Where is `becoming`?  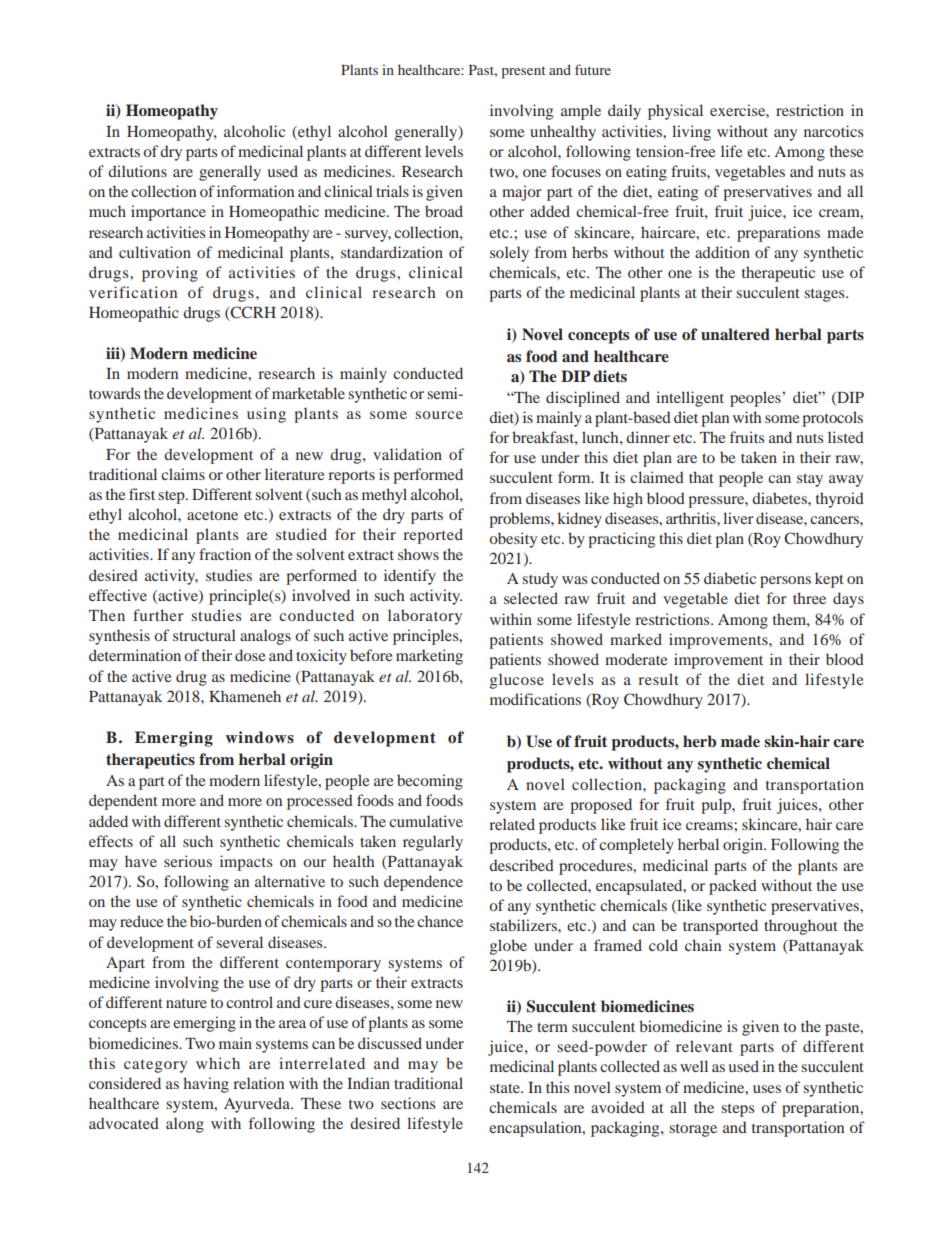
becoming is located at coordinates (430, 782).
